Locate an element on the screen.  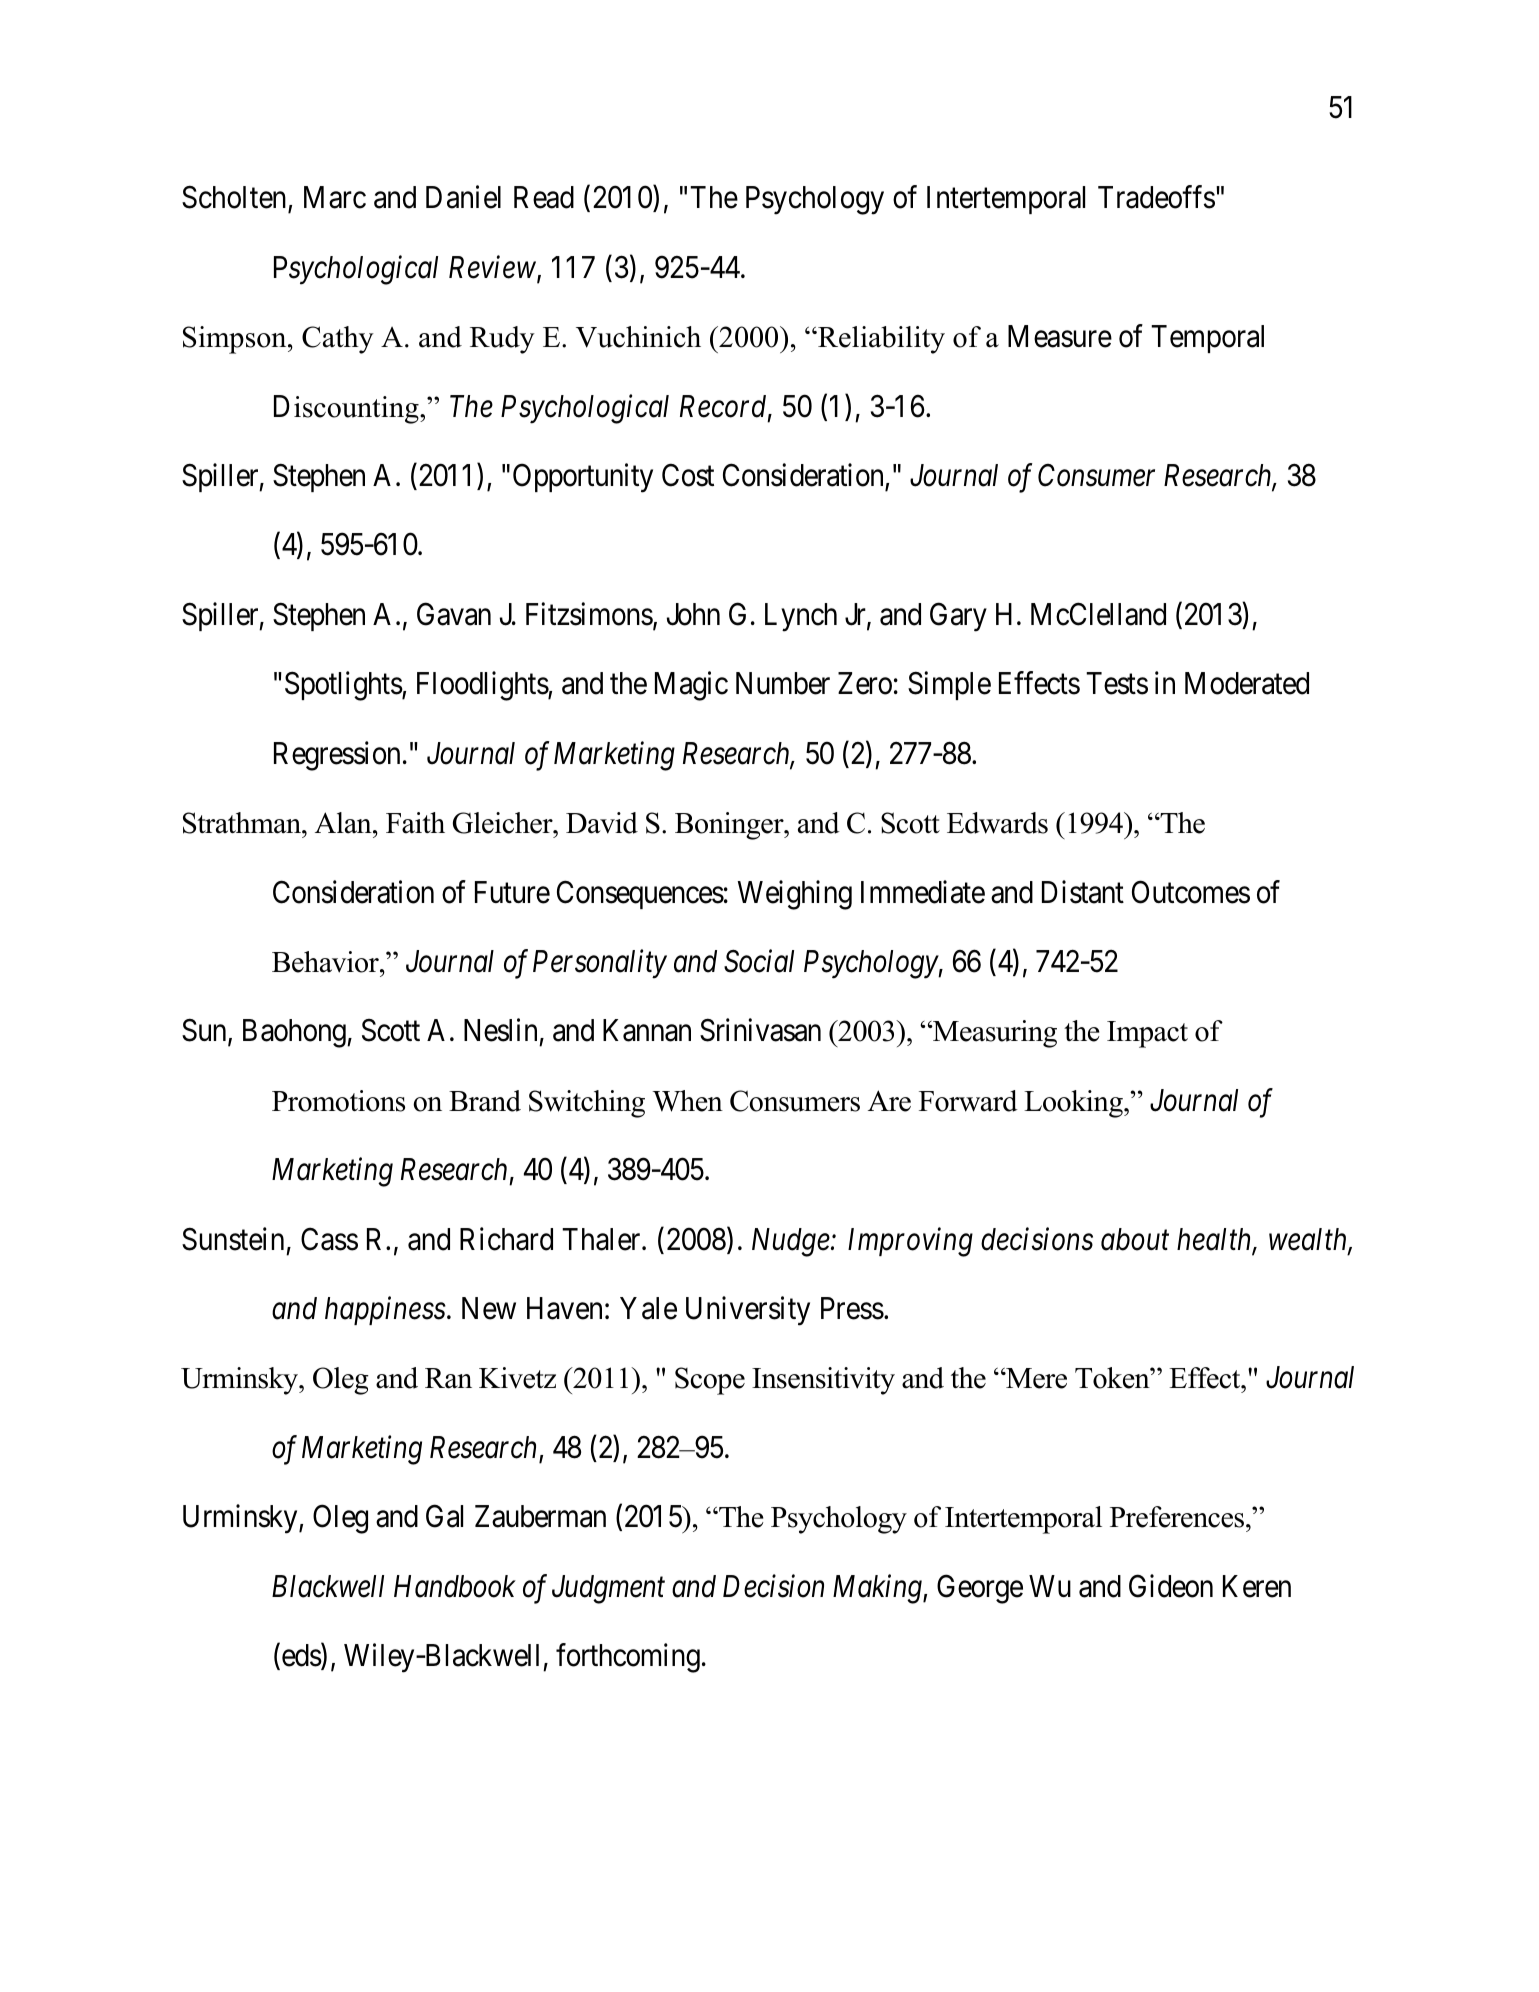
Measure is located at coordinates (1060, 336).
